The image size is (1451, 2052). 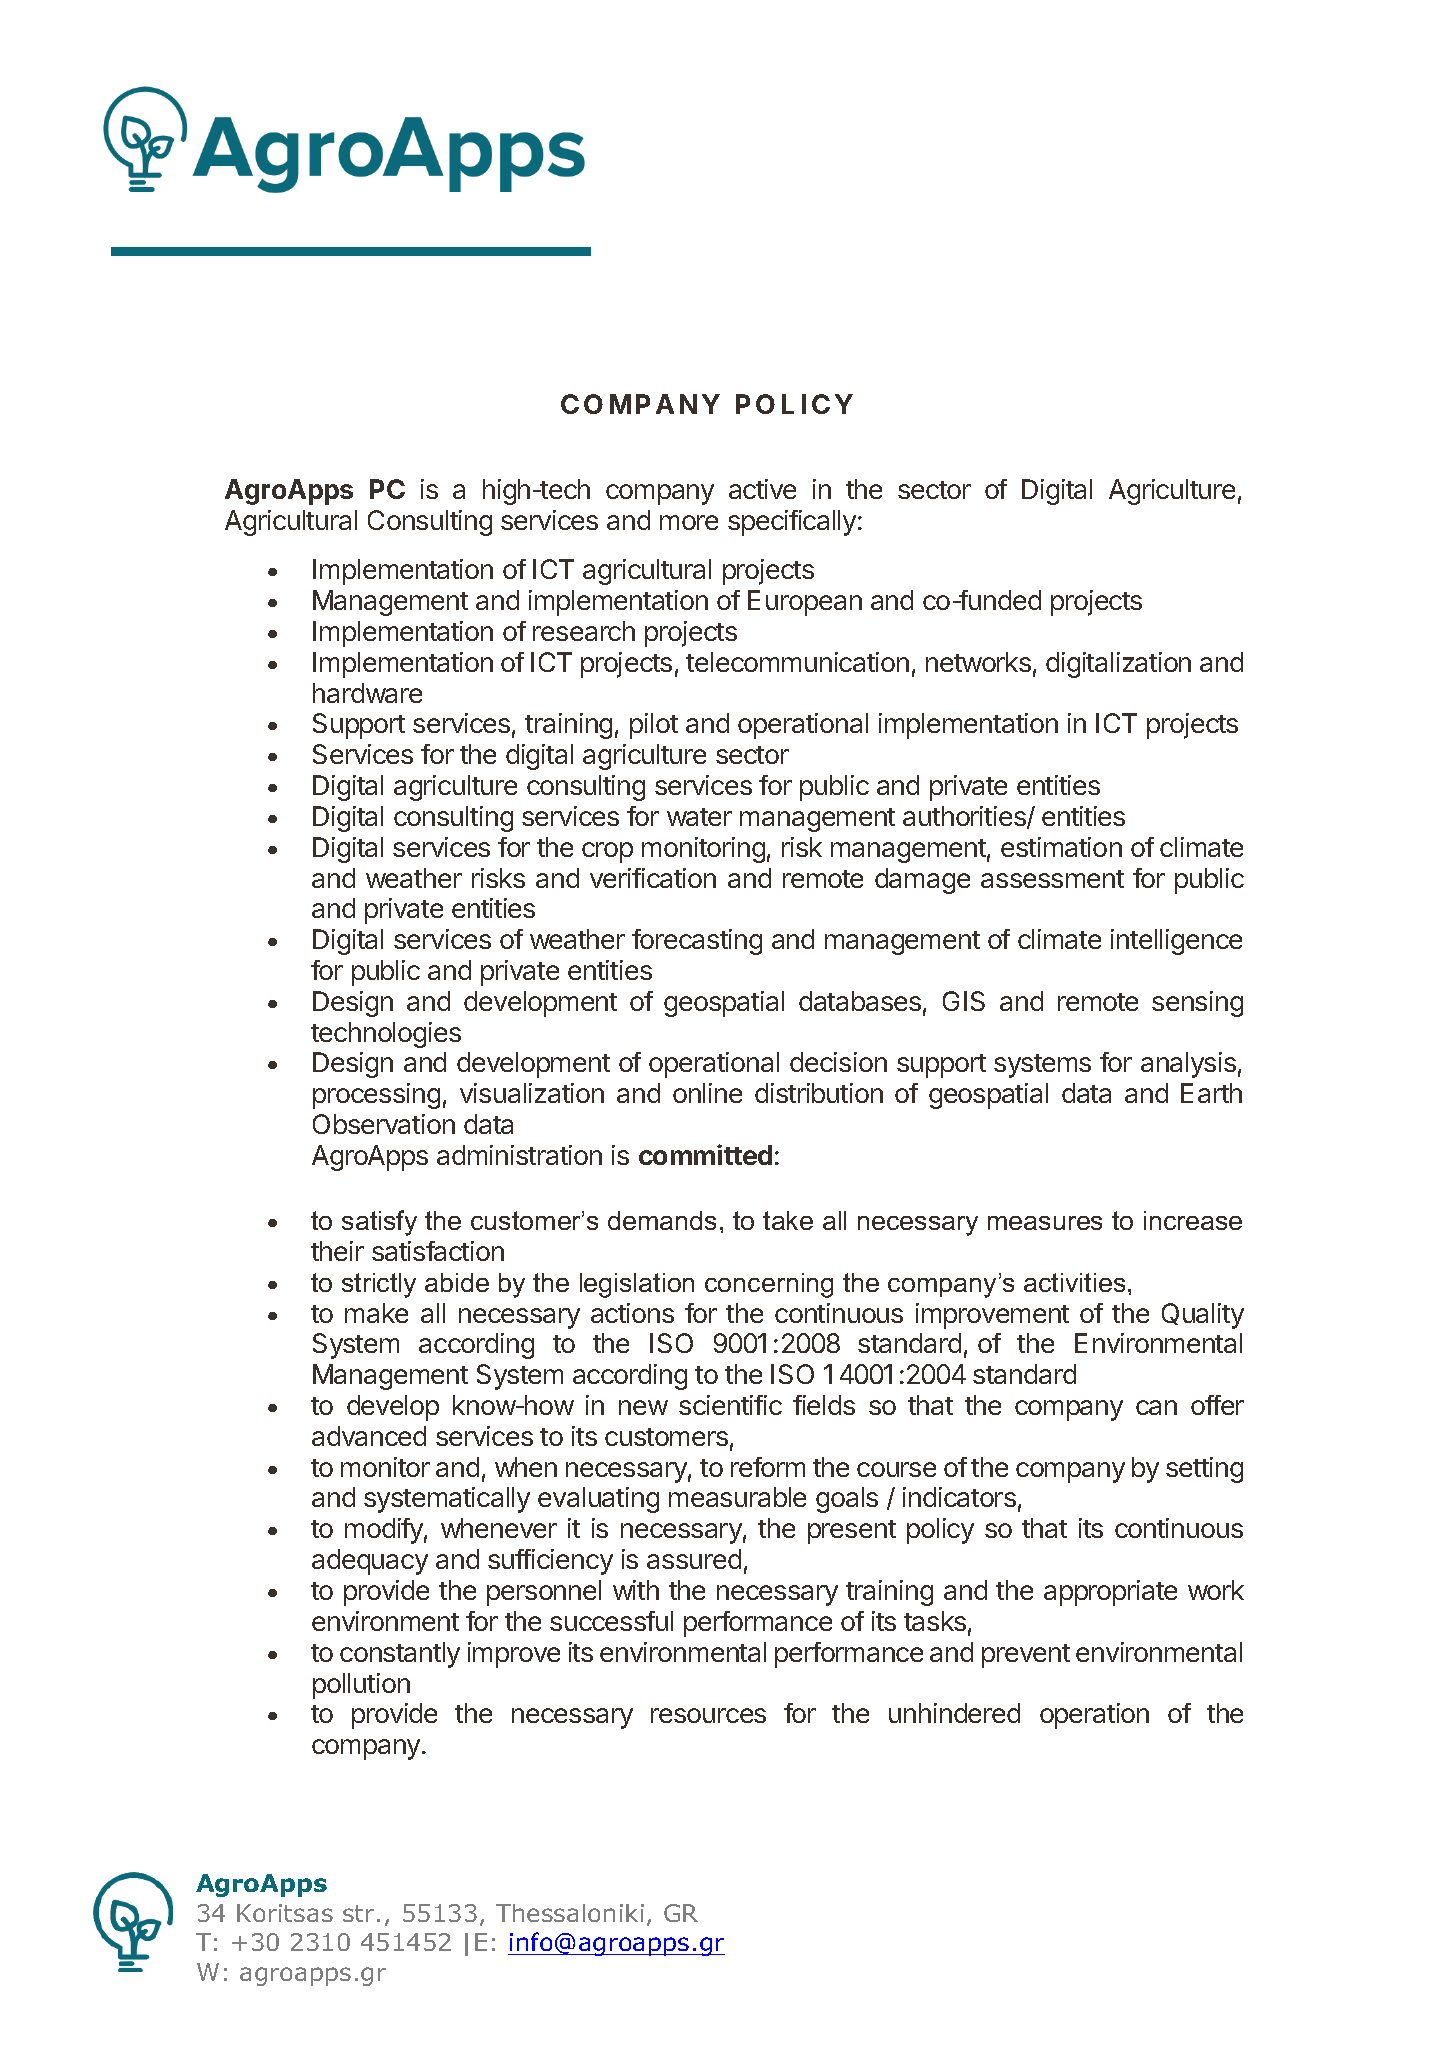 What do you see at coordinates (805, 603) in the page?
I see `European` at bounding box center [805, 603].
